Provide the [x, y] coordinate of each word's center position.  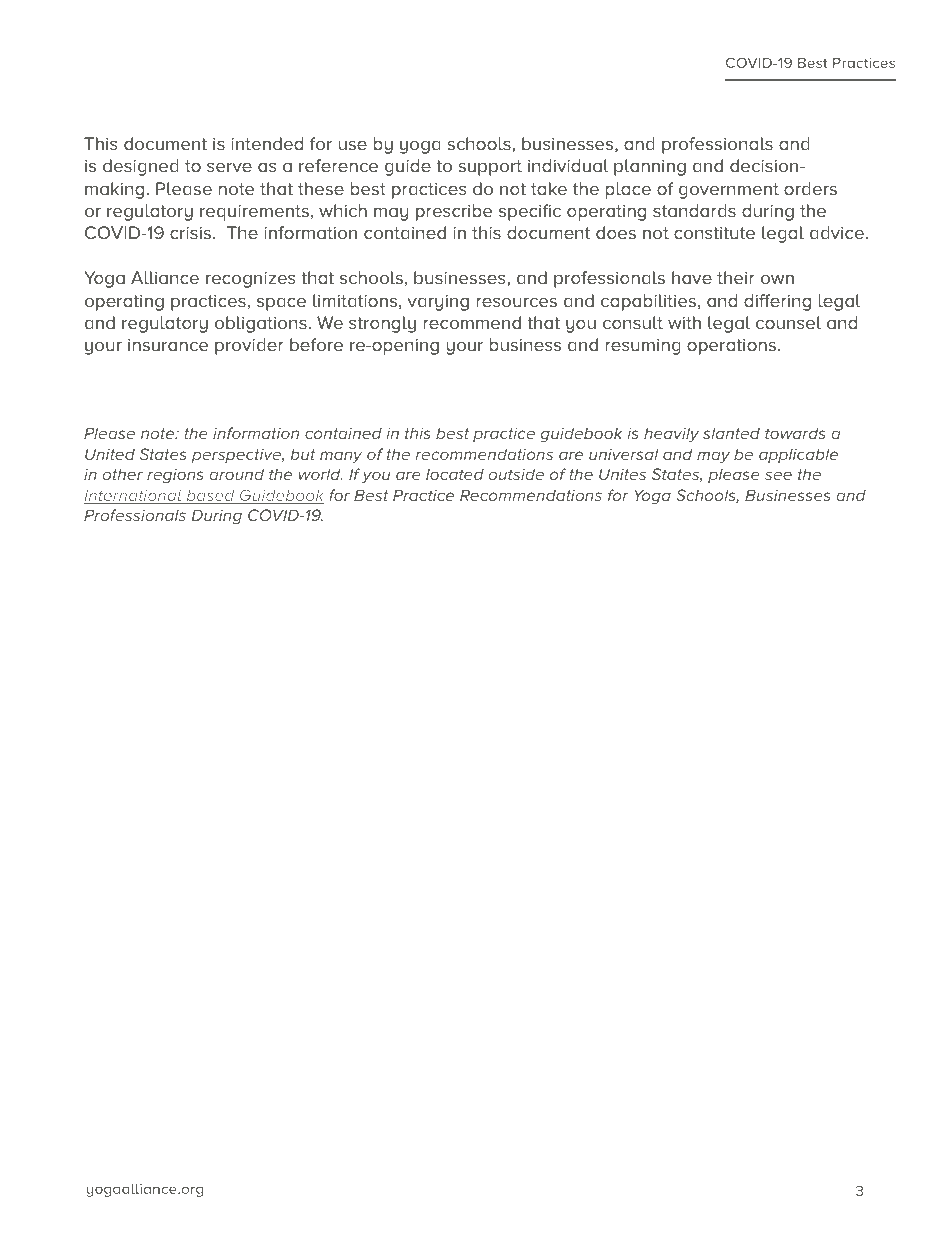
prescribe [454, 212]
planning [650, 167]
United [110, 454]
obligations [262, 324]
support [490, 168]
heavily [671, 435]
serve [229, 167]
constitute [714, 233]
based [210, 497]
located [455, 474]
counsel [788, 323]
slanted [731, 433]
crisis [190, 232]
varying [438, 302]
